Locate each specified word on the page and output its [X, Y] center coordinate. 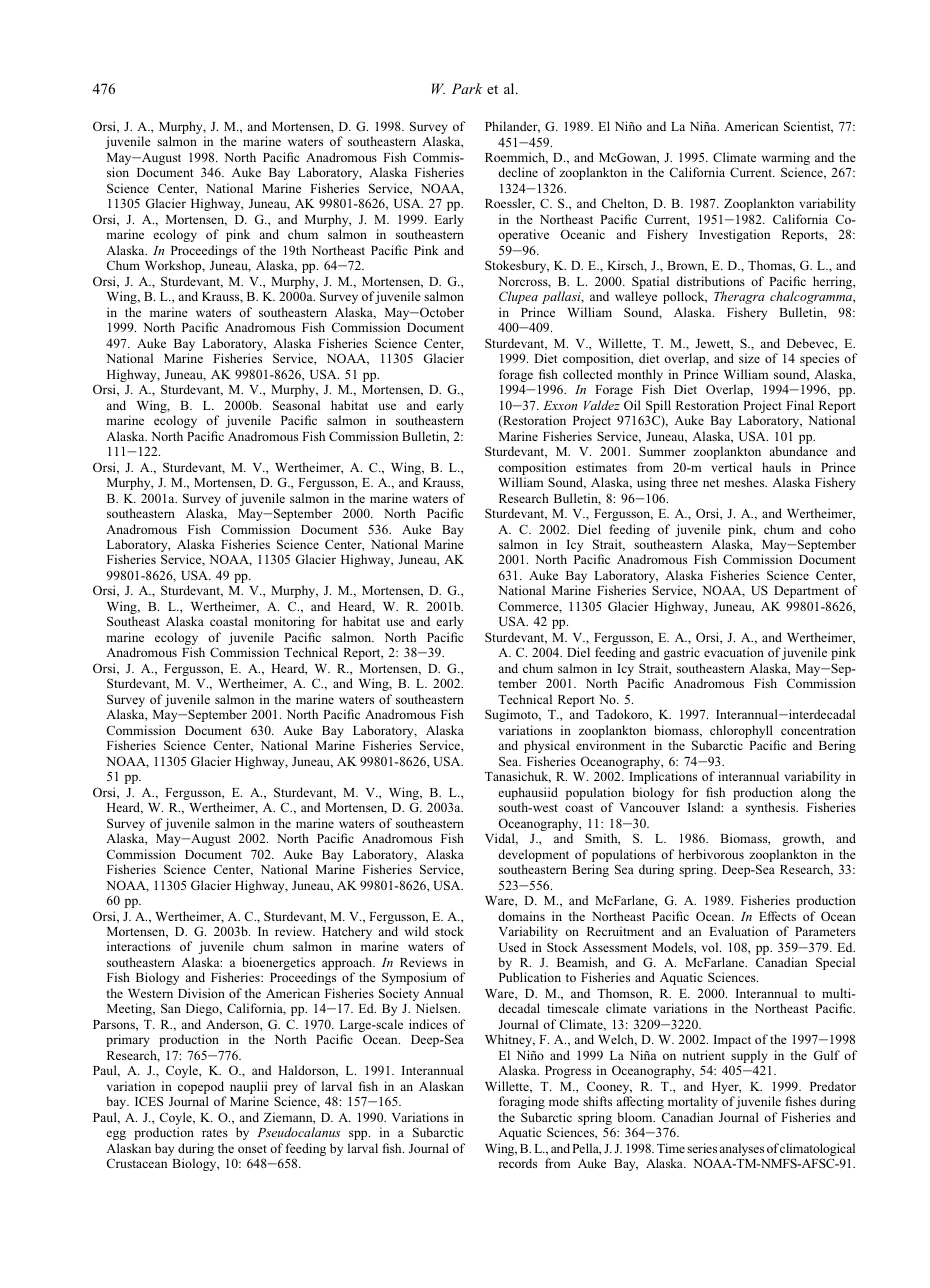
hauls [776, 467]
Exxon [560, 405]
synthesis [772, 808]
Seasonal [296, 405]
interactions [139, 946]
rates [215, 1133]
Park [467, 88]
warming [786, 160]
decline [518, 172]
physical [547, 746]
